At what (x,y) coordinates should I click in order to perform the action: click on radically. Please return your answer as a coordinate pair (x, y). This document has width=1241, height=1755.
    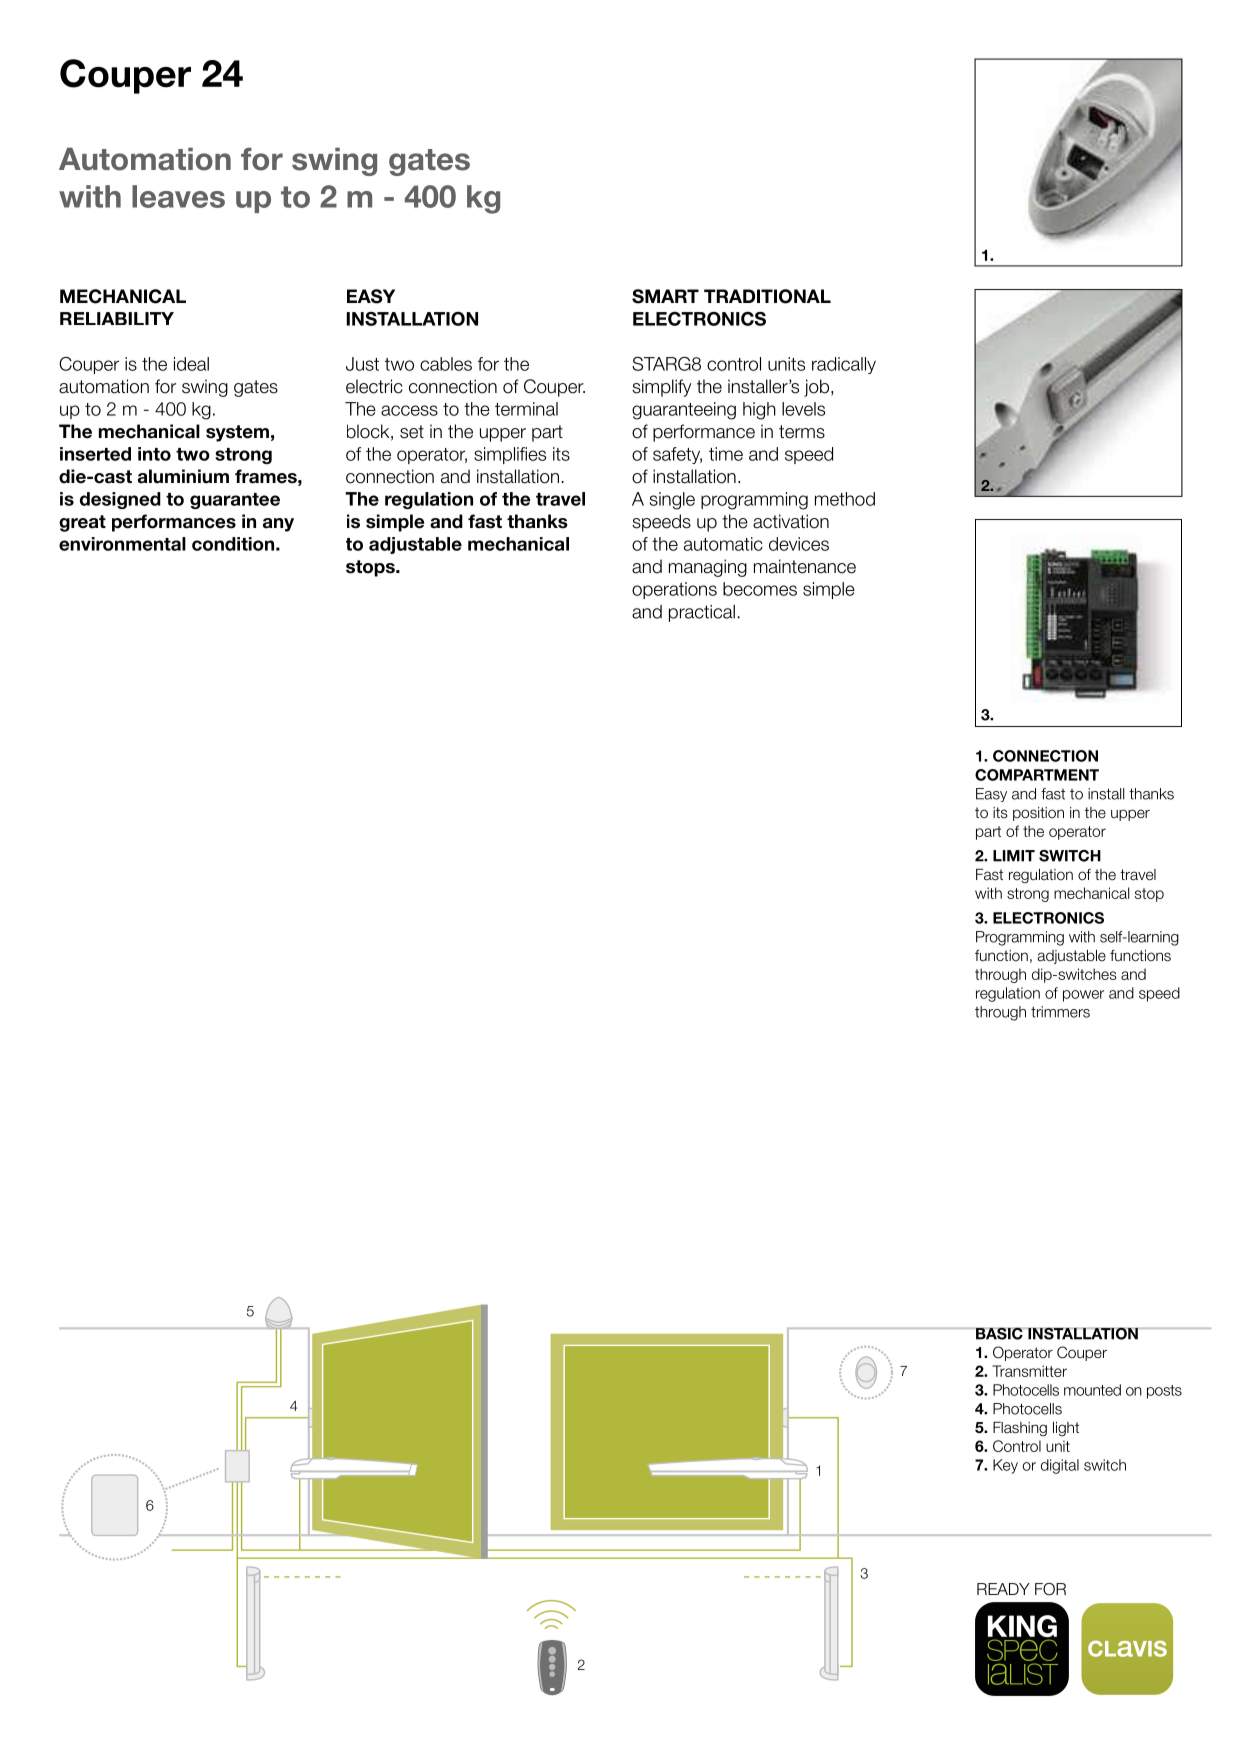
    Looking at the image, I should click on (844, 365).
